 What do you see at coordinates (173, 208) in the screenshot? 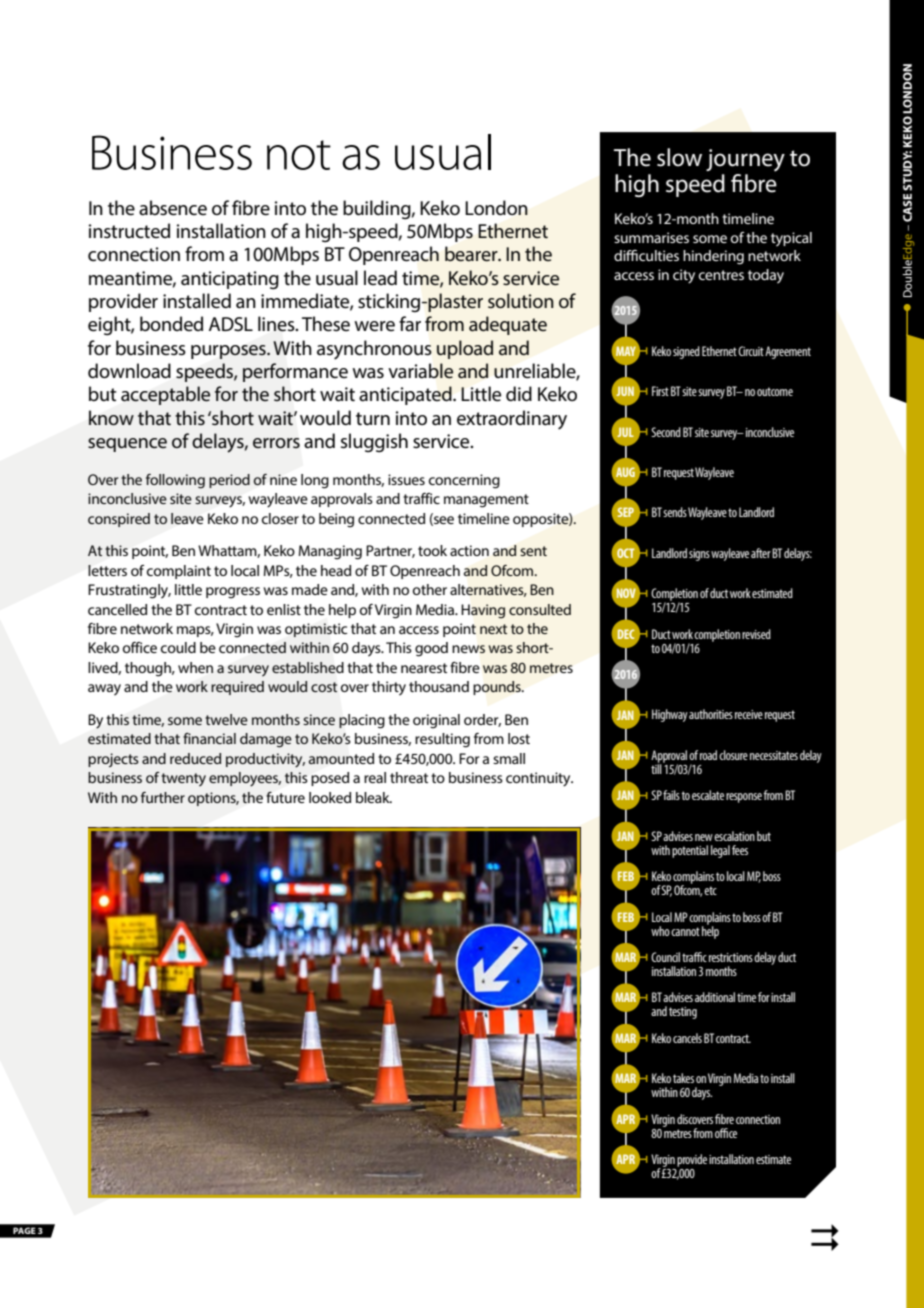
I see `absence` at bounding box center [173, 208].
